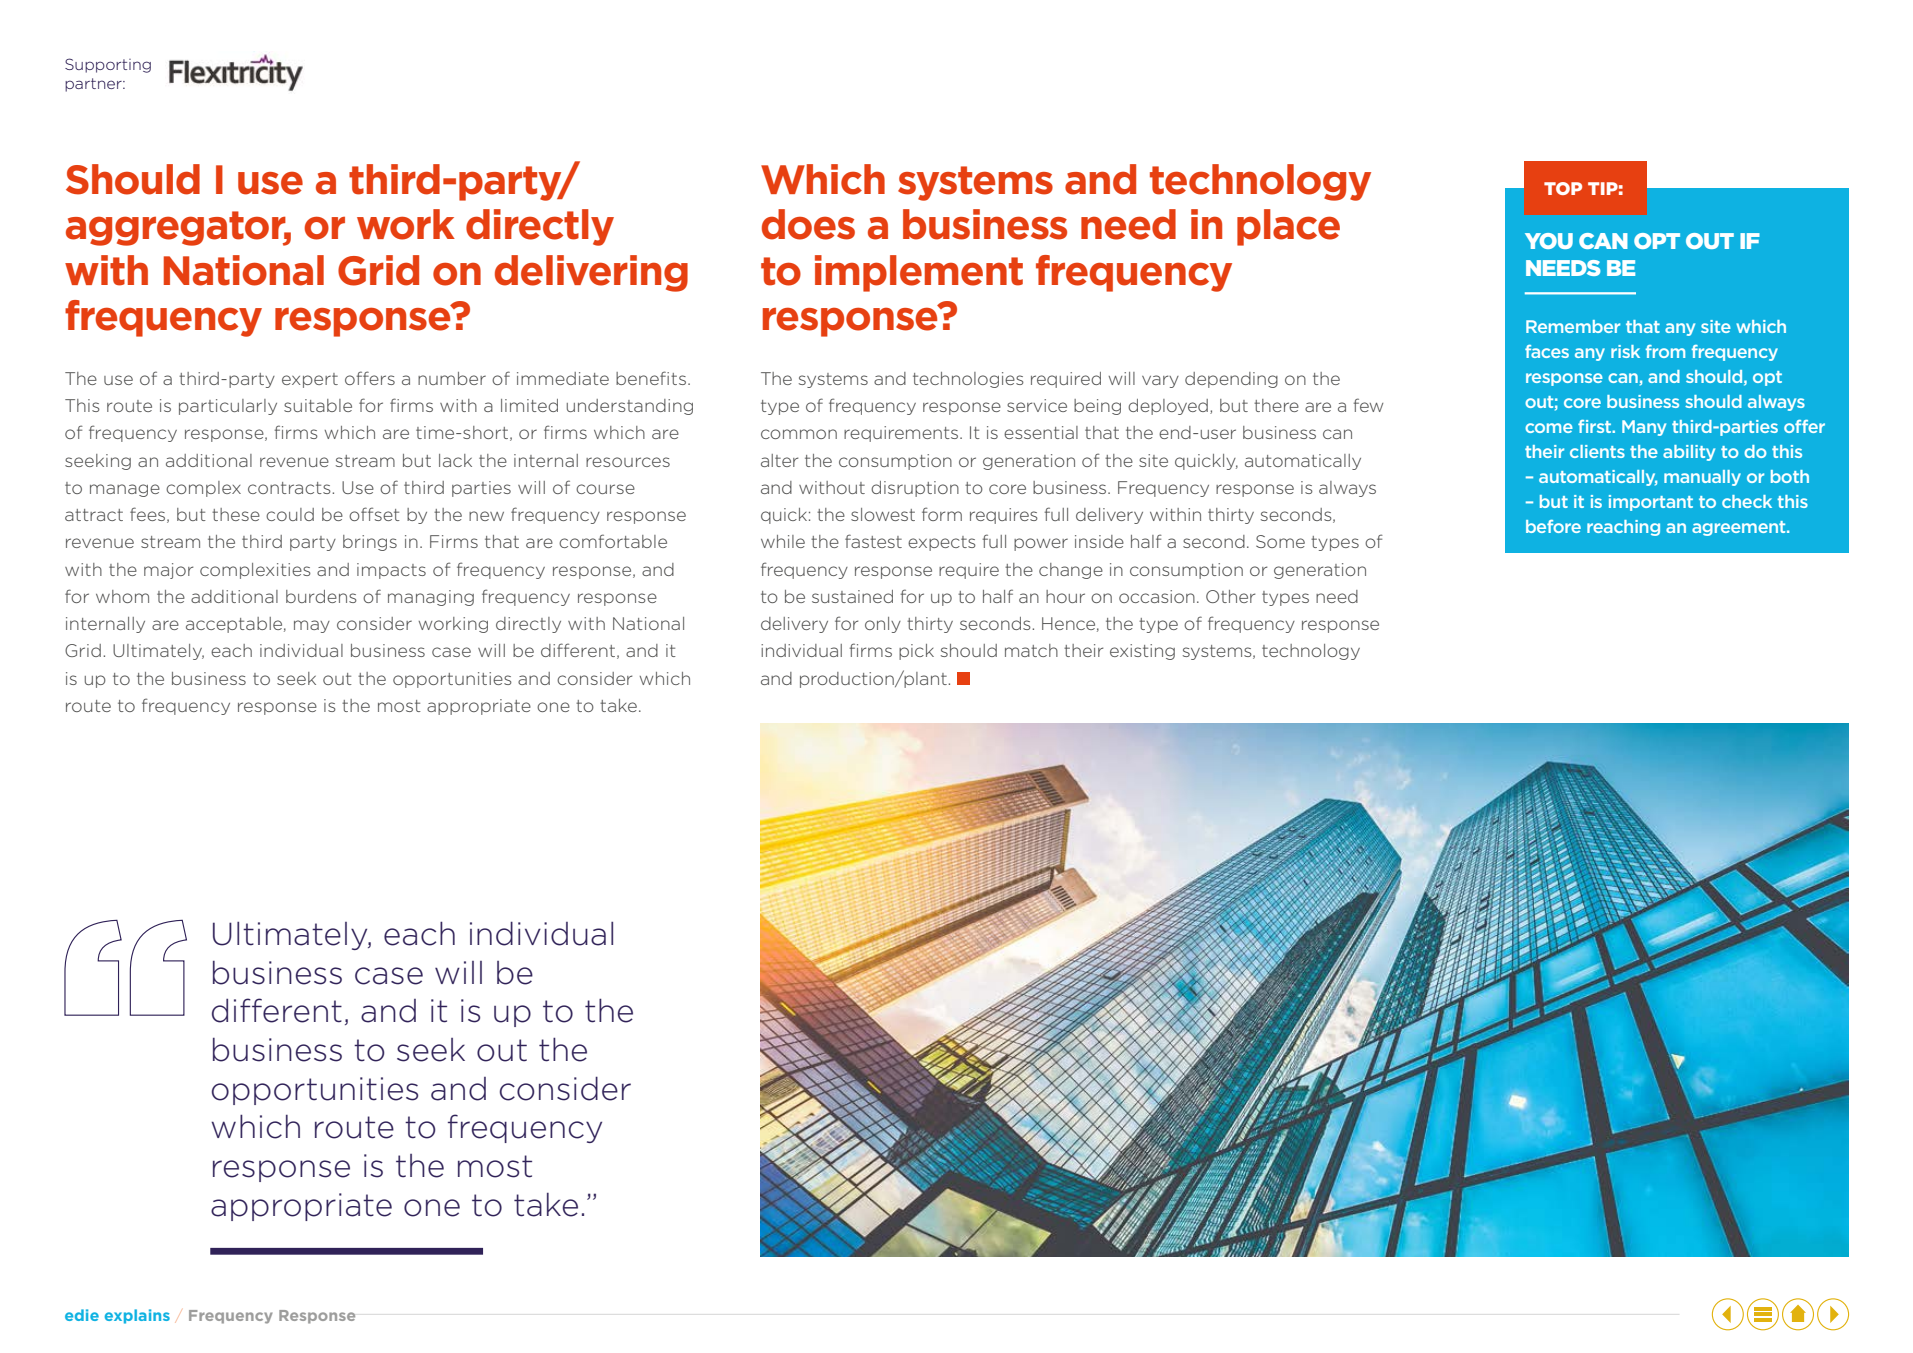 The image size is (1913, 1353). I want to click on pick, so click(916, 652).
